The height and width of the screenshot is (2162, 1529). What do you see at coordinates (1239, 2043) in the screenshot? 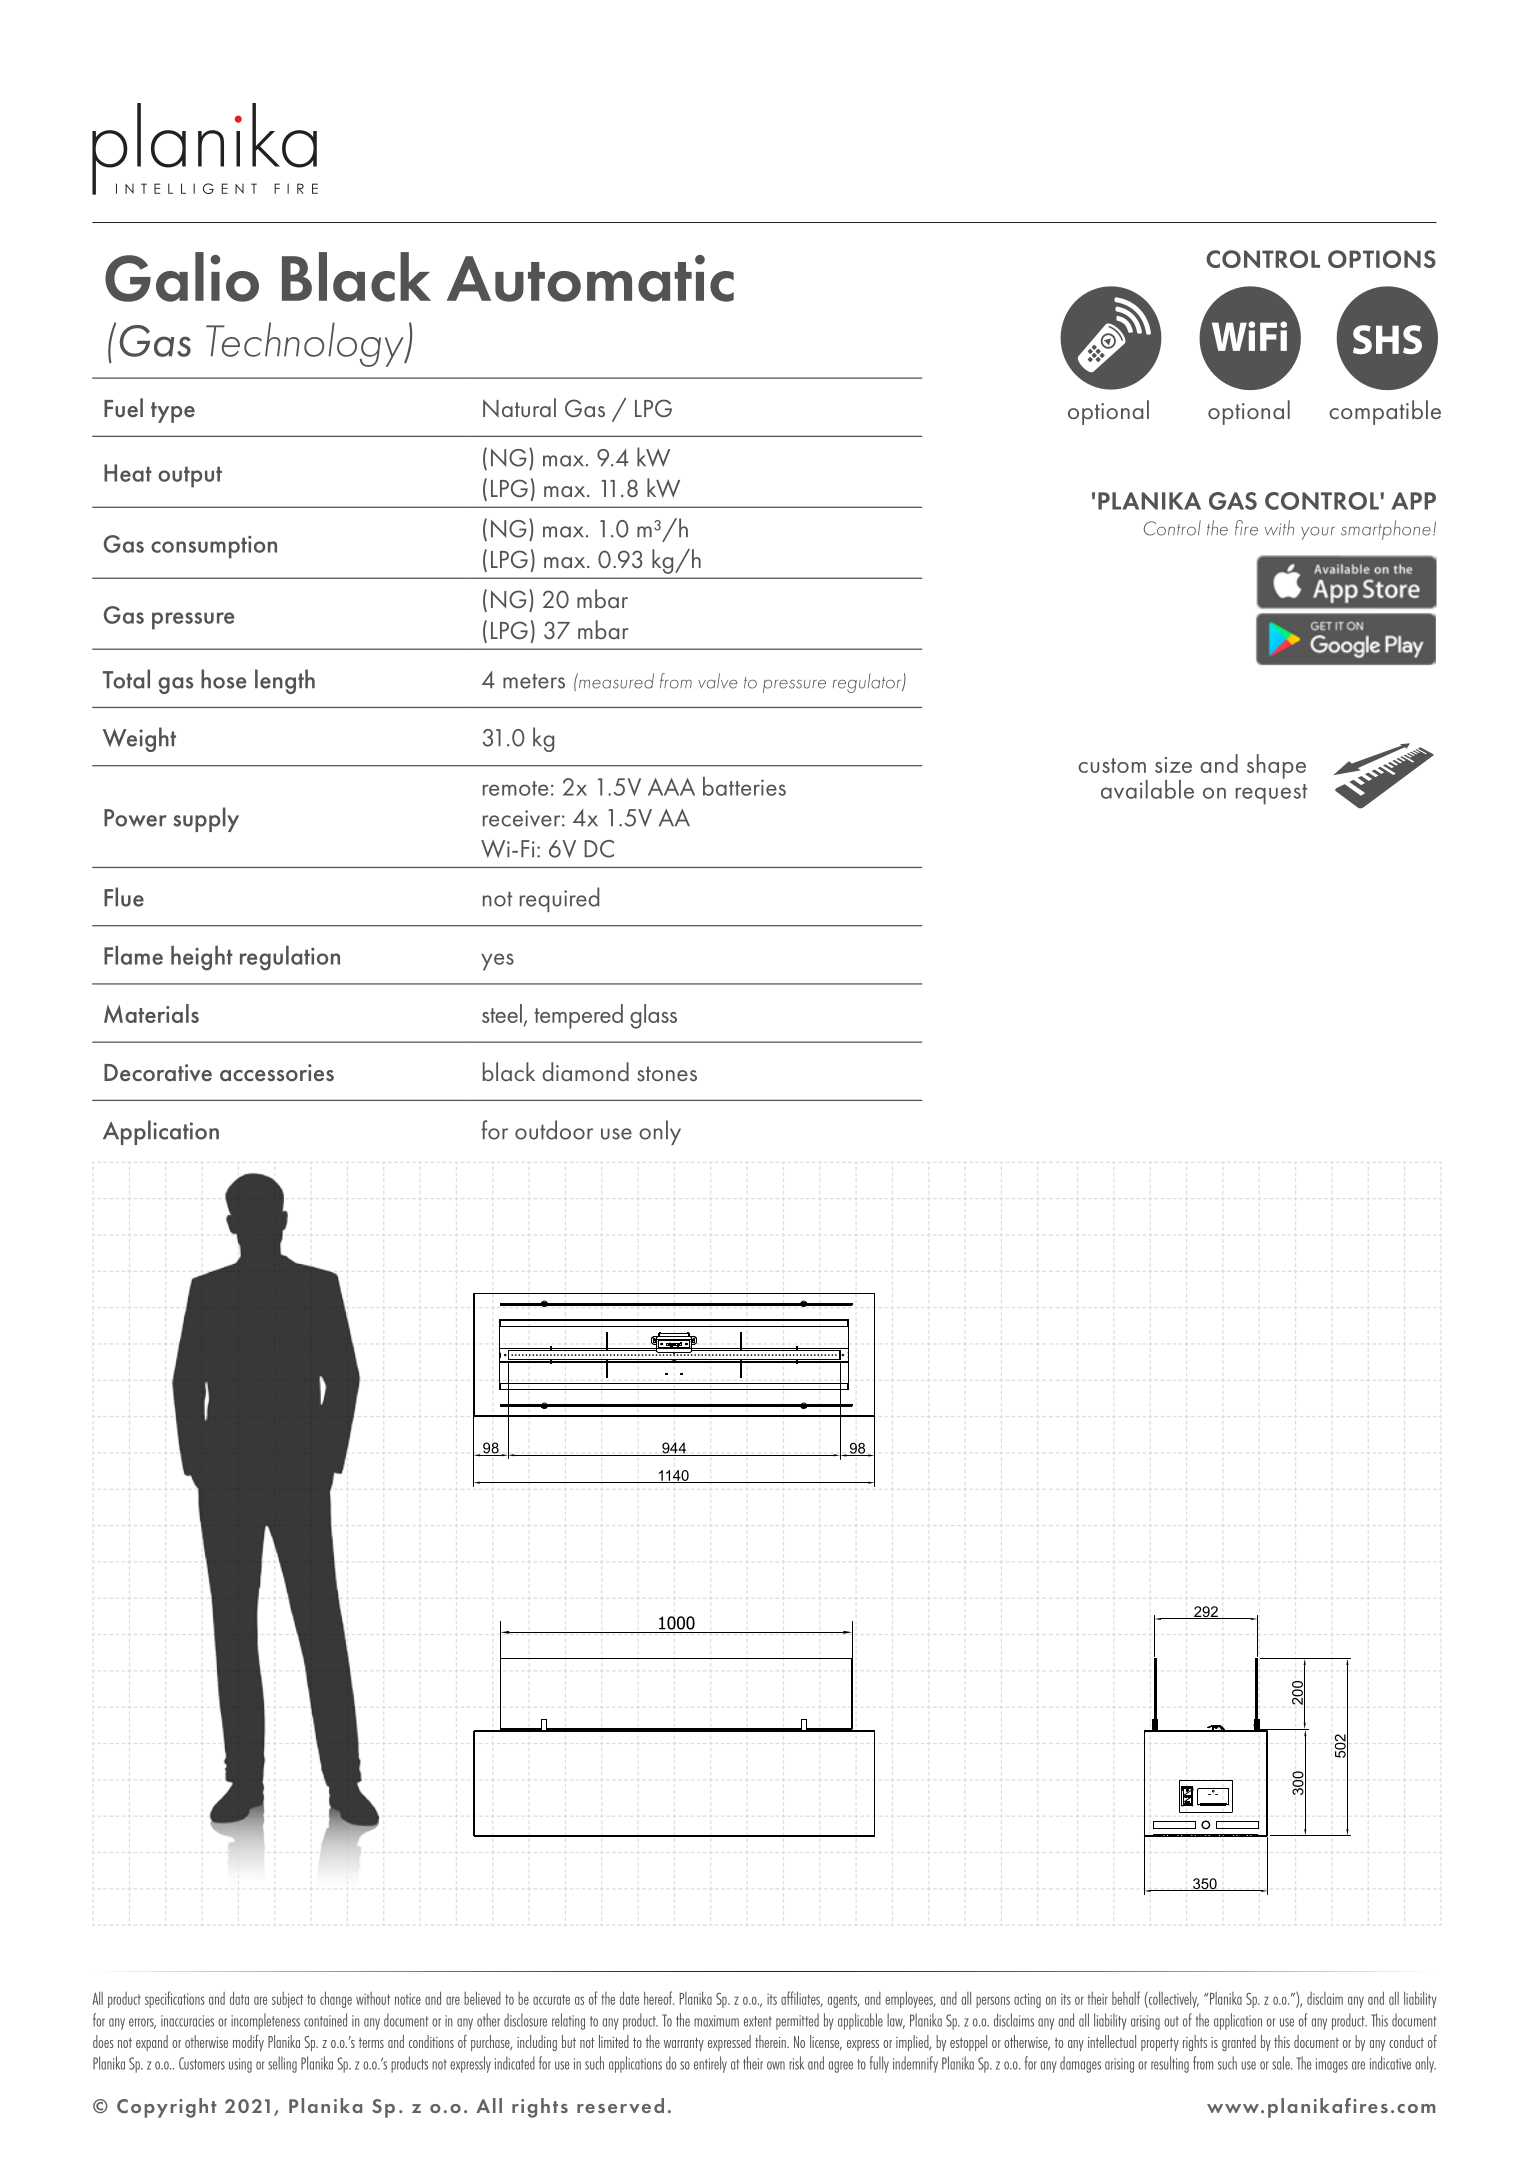
I see `granted` at bounding box center [1239, 2043].
